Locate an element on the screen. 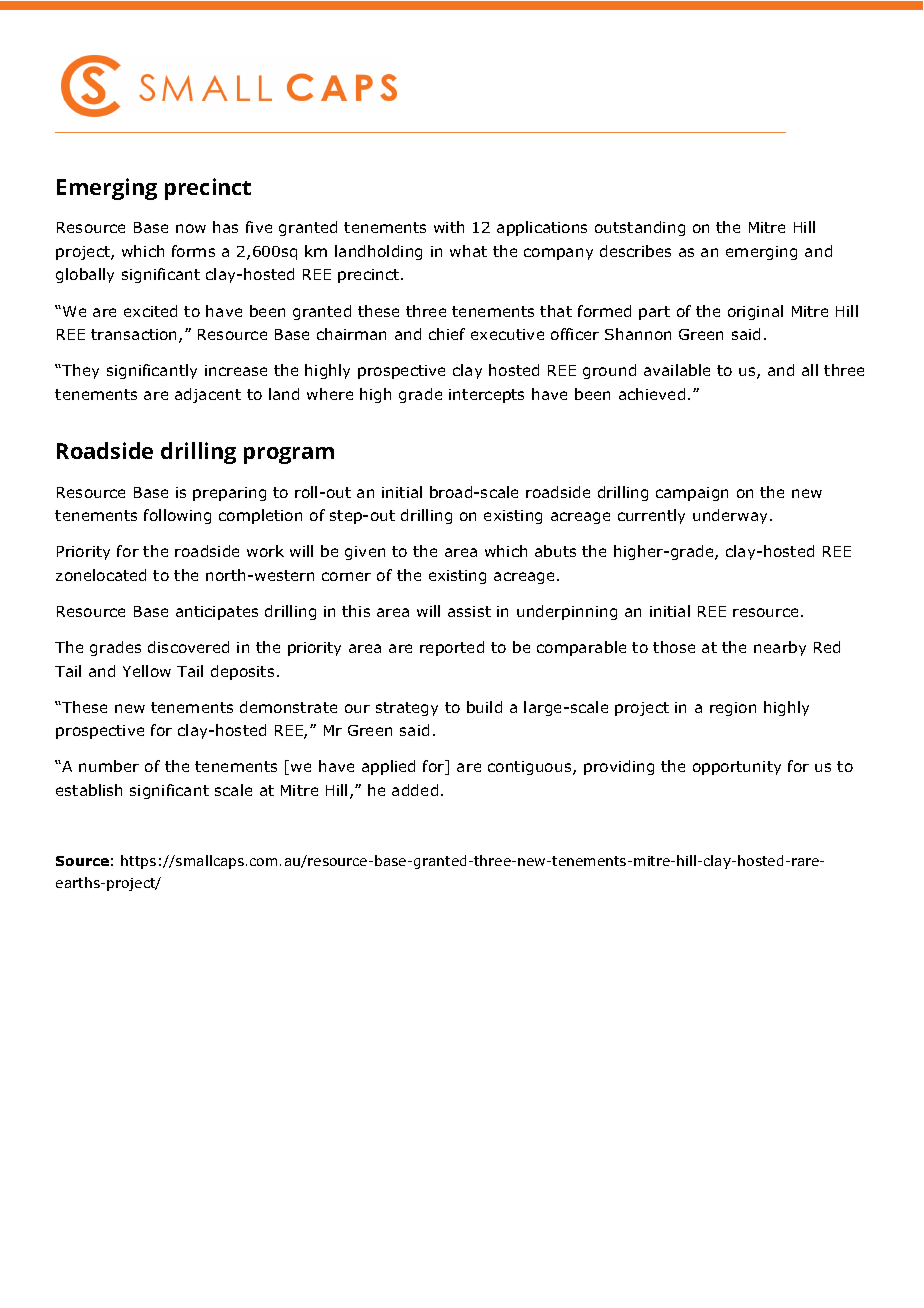 The height and width of the screenshot is (1308, 924). intercepts is located at coordinates (486, 396).
